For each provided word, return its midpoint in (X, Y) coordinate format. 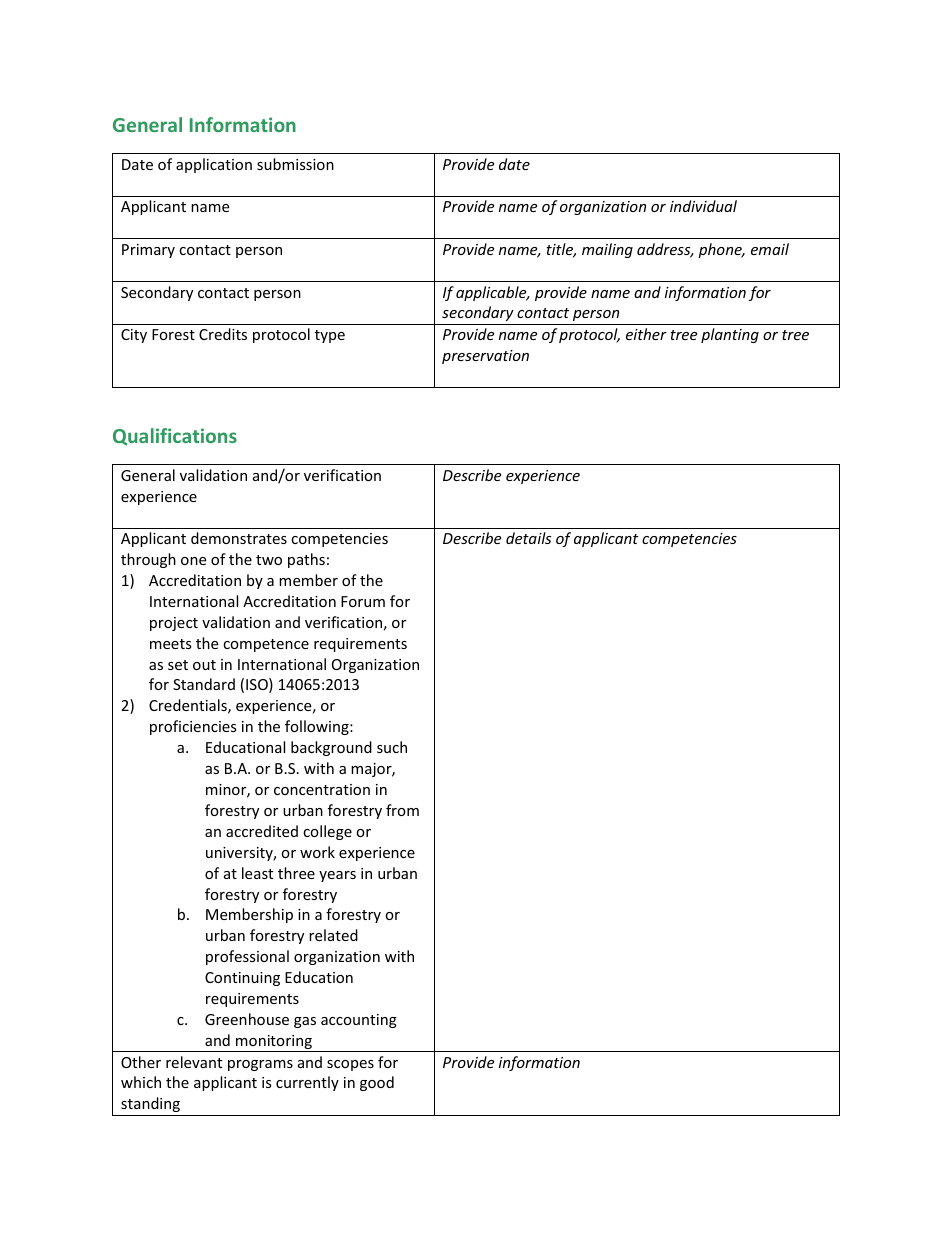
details (528, 538)
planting (730, 335)
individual (703, 206)
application (214, 165)
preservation (485, 357)
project (174, 624)
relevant (194, 1062)
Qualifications (175, 437)
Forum (363, 601)
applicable (492, 293)
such (392, 747)
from (402, 810)
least (257, 873)
